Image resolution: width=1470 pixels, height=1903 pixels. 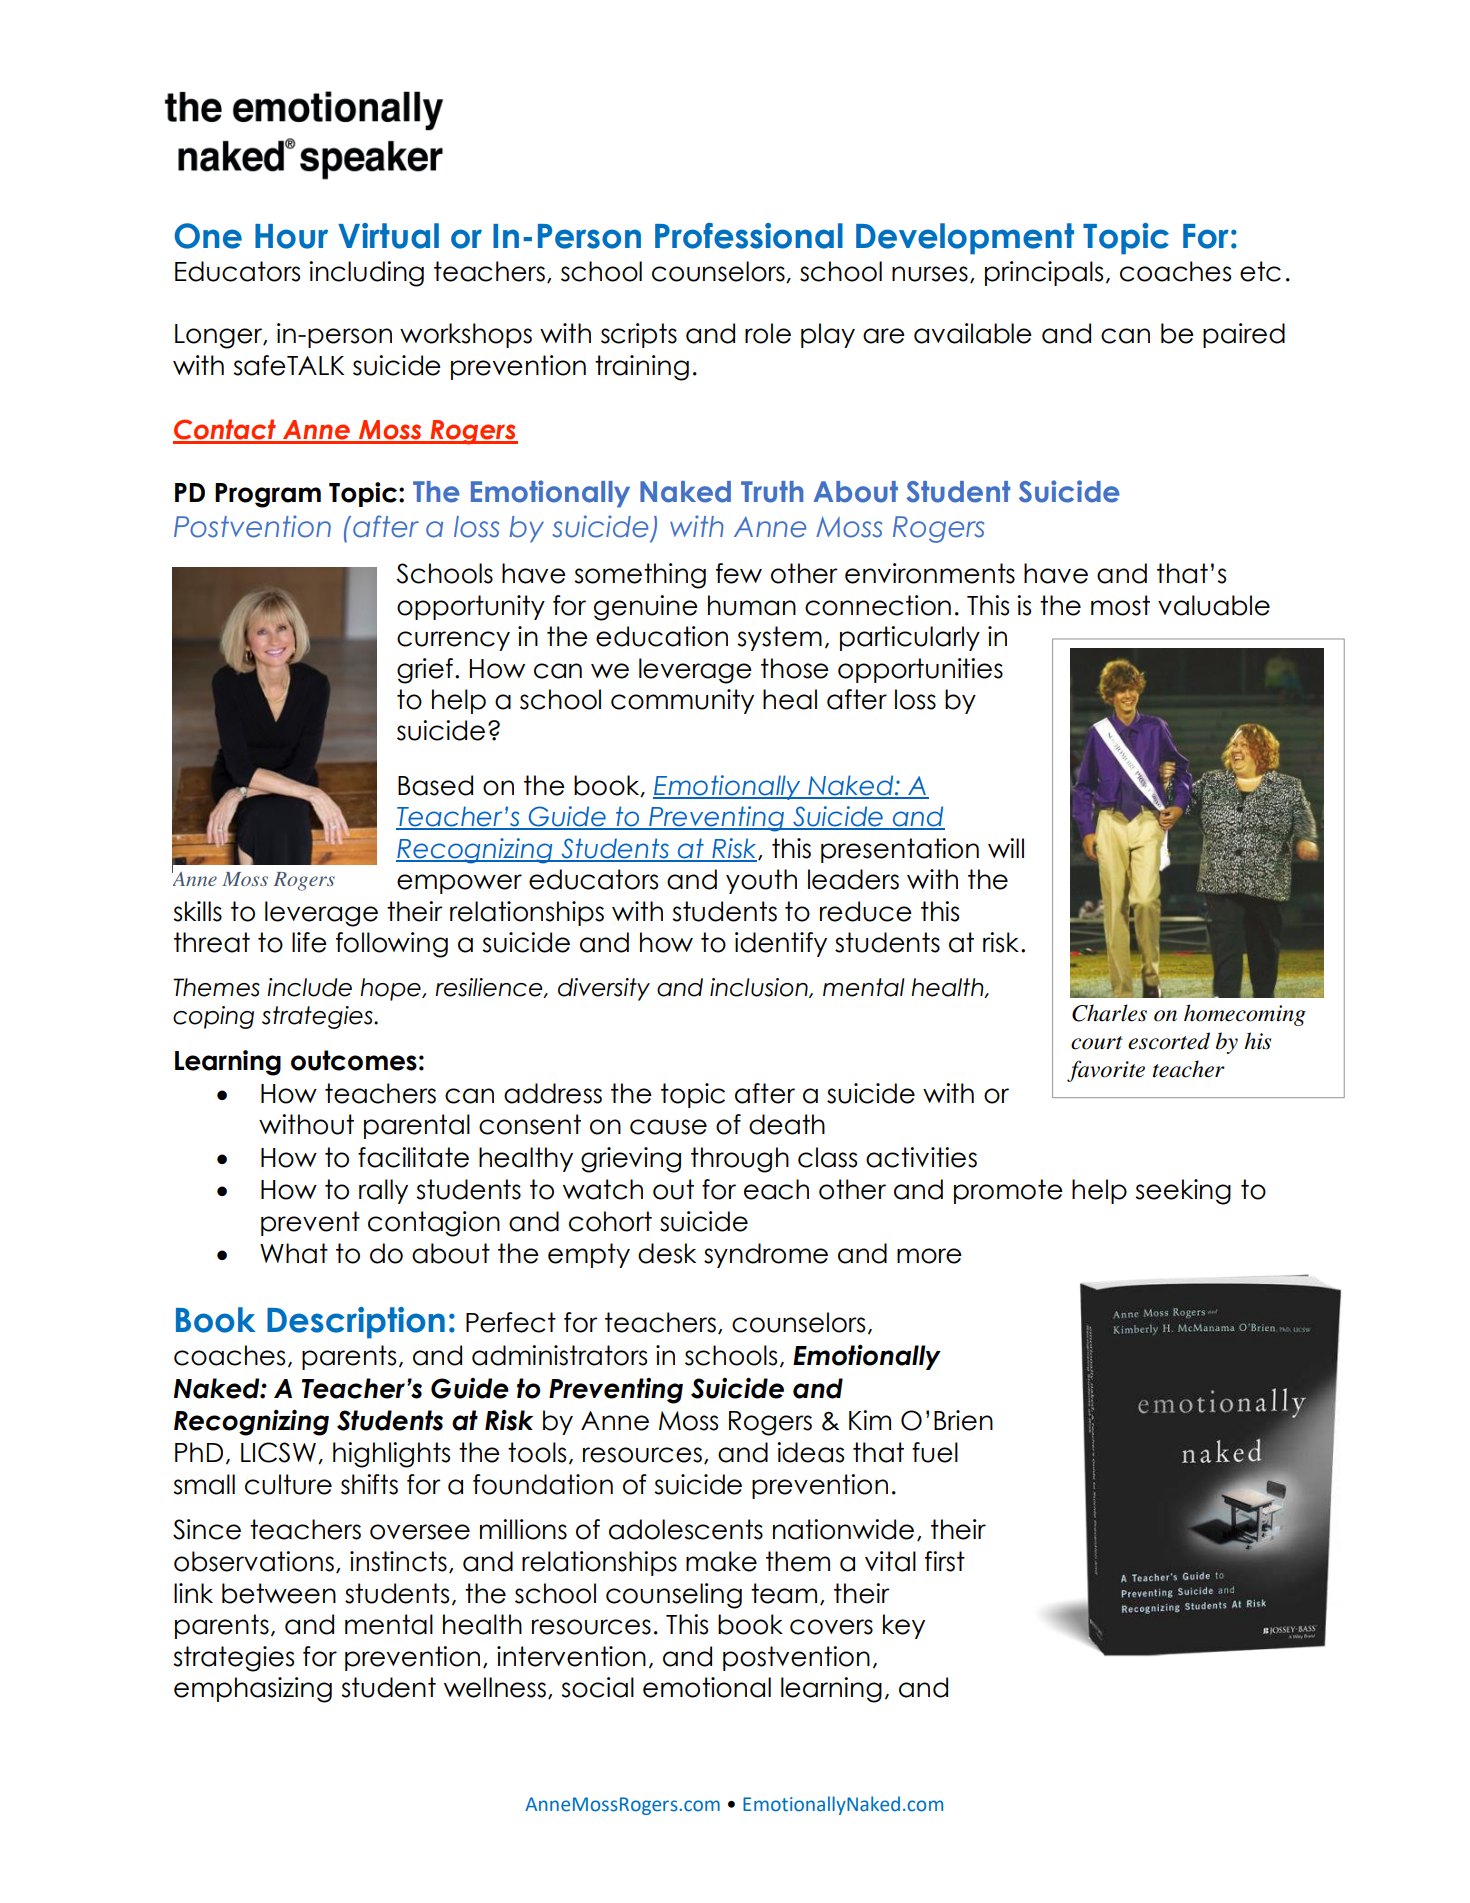 I want to click on inclusion, so click(x=760, y=988).
